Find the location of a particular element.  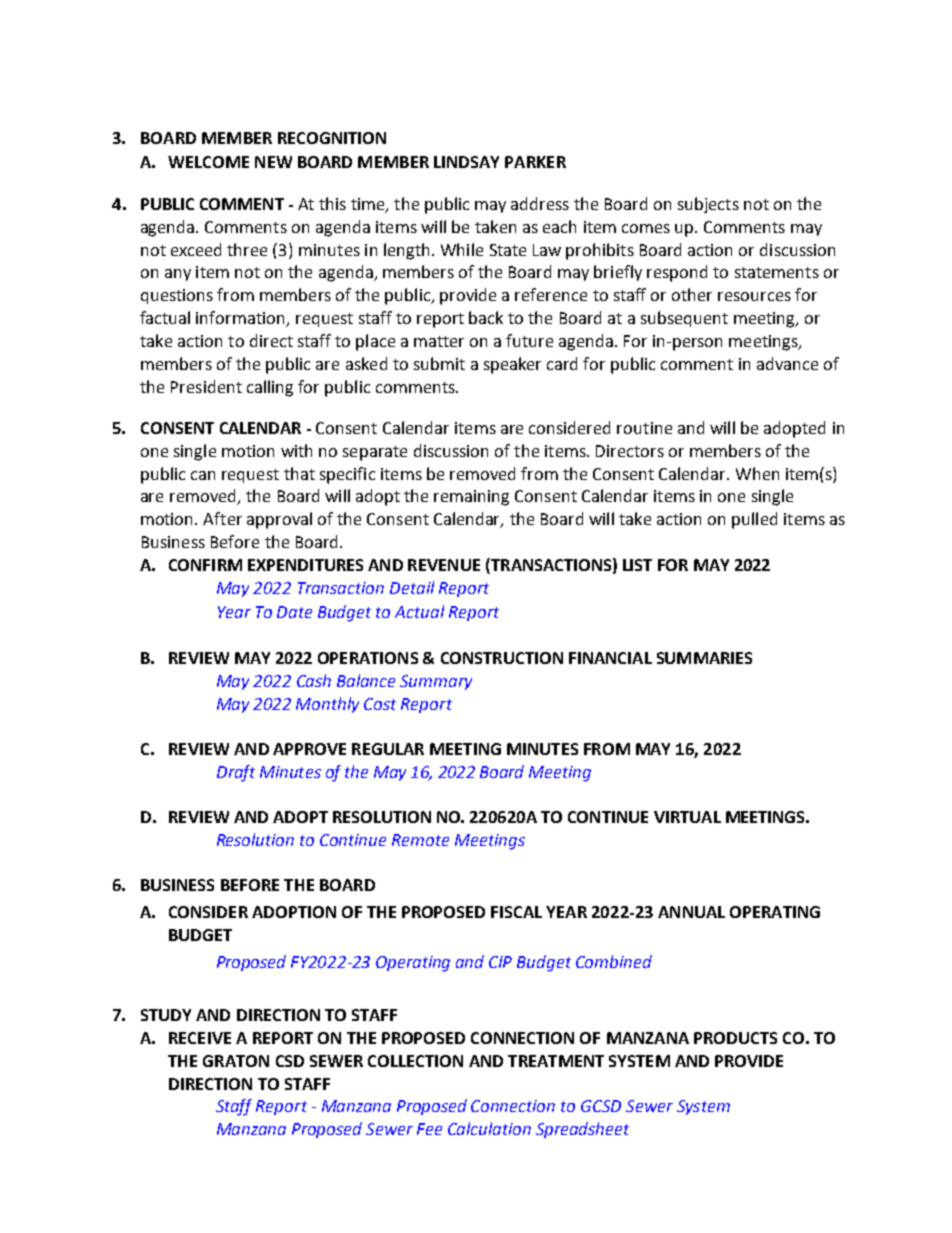

Draft is located at coordinates (236, 773).
